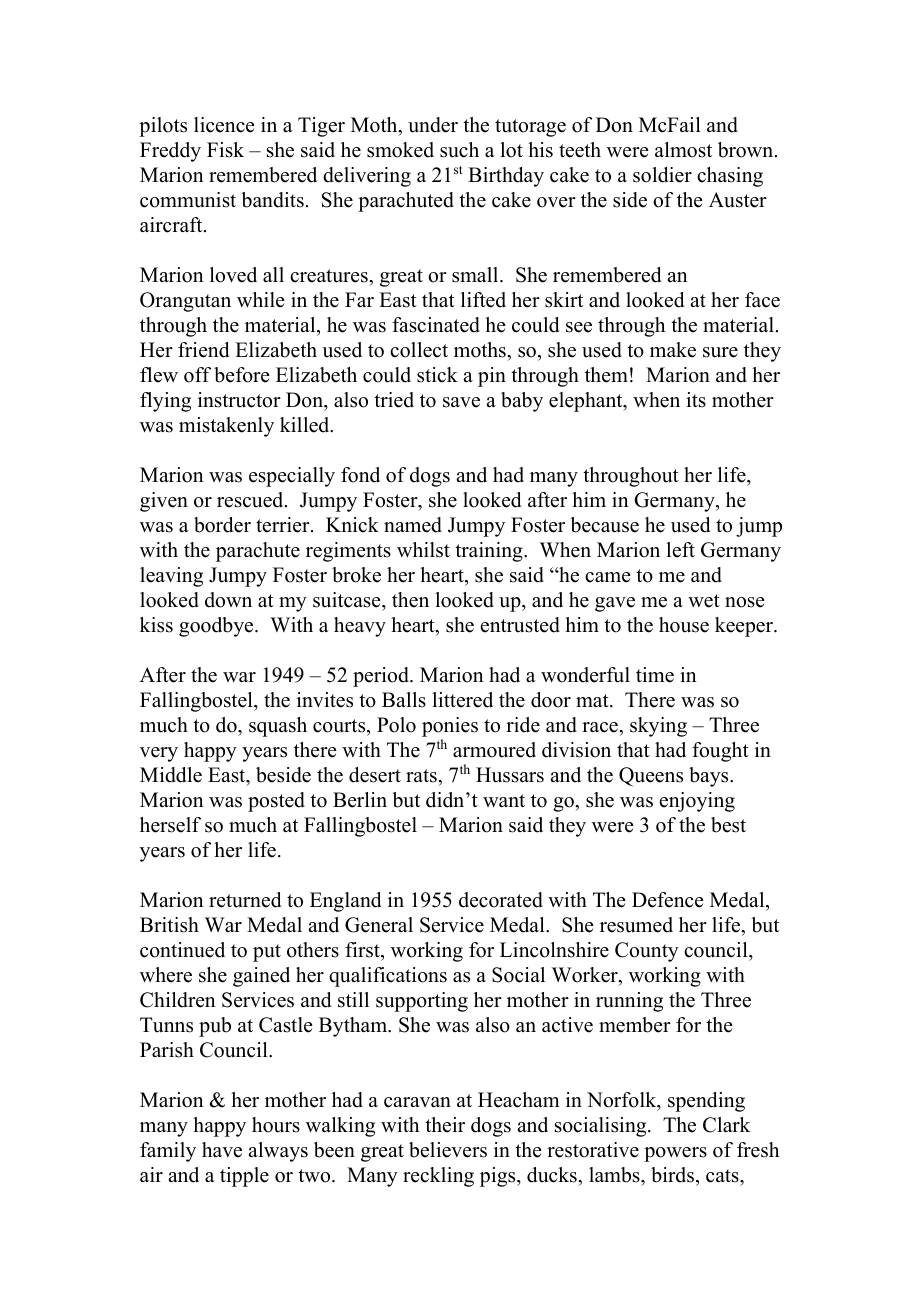 This image has height=1308, width=924. Describe the element at coordinates (217, 627) in the image. I see `goodbye` at that location.
